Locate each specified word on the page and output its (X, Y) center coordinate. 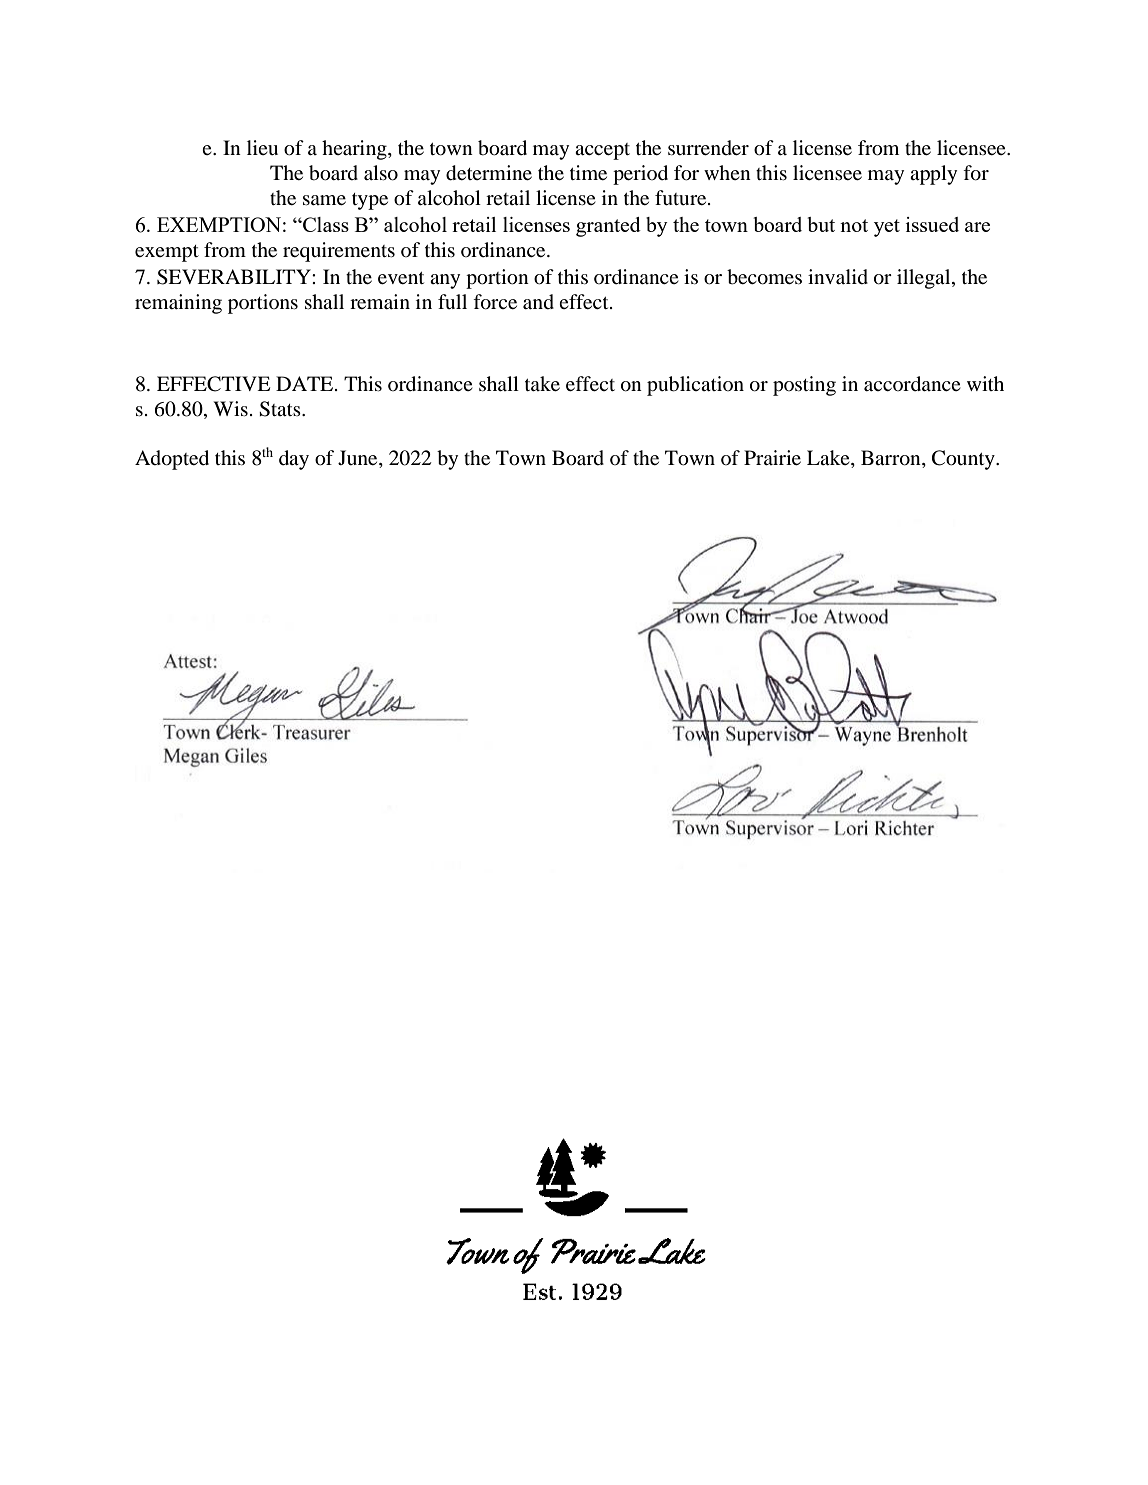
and (538, 301)
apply (933, 175)
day (294, 460)
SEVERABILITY (235, 277)
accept (602, 151)
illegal (925, 279)
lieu (262, 147)
